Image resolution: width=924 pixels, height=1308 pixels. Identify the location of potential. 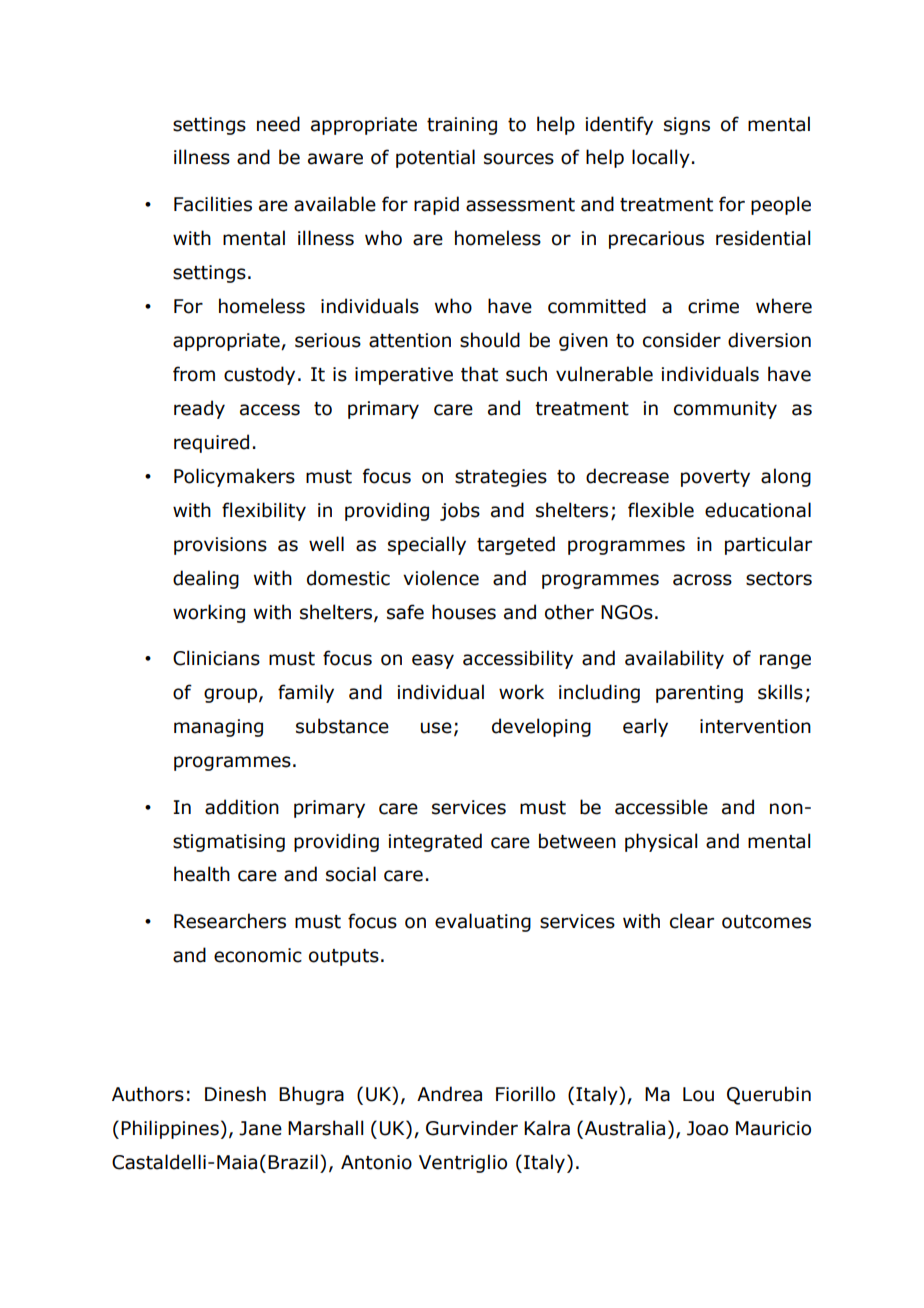
(435, 158).
